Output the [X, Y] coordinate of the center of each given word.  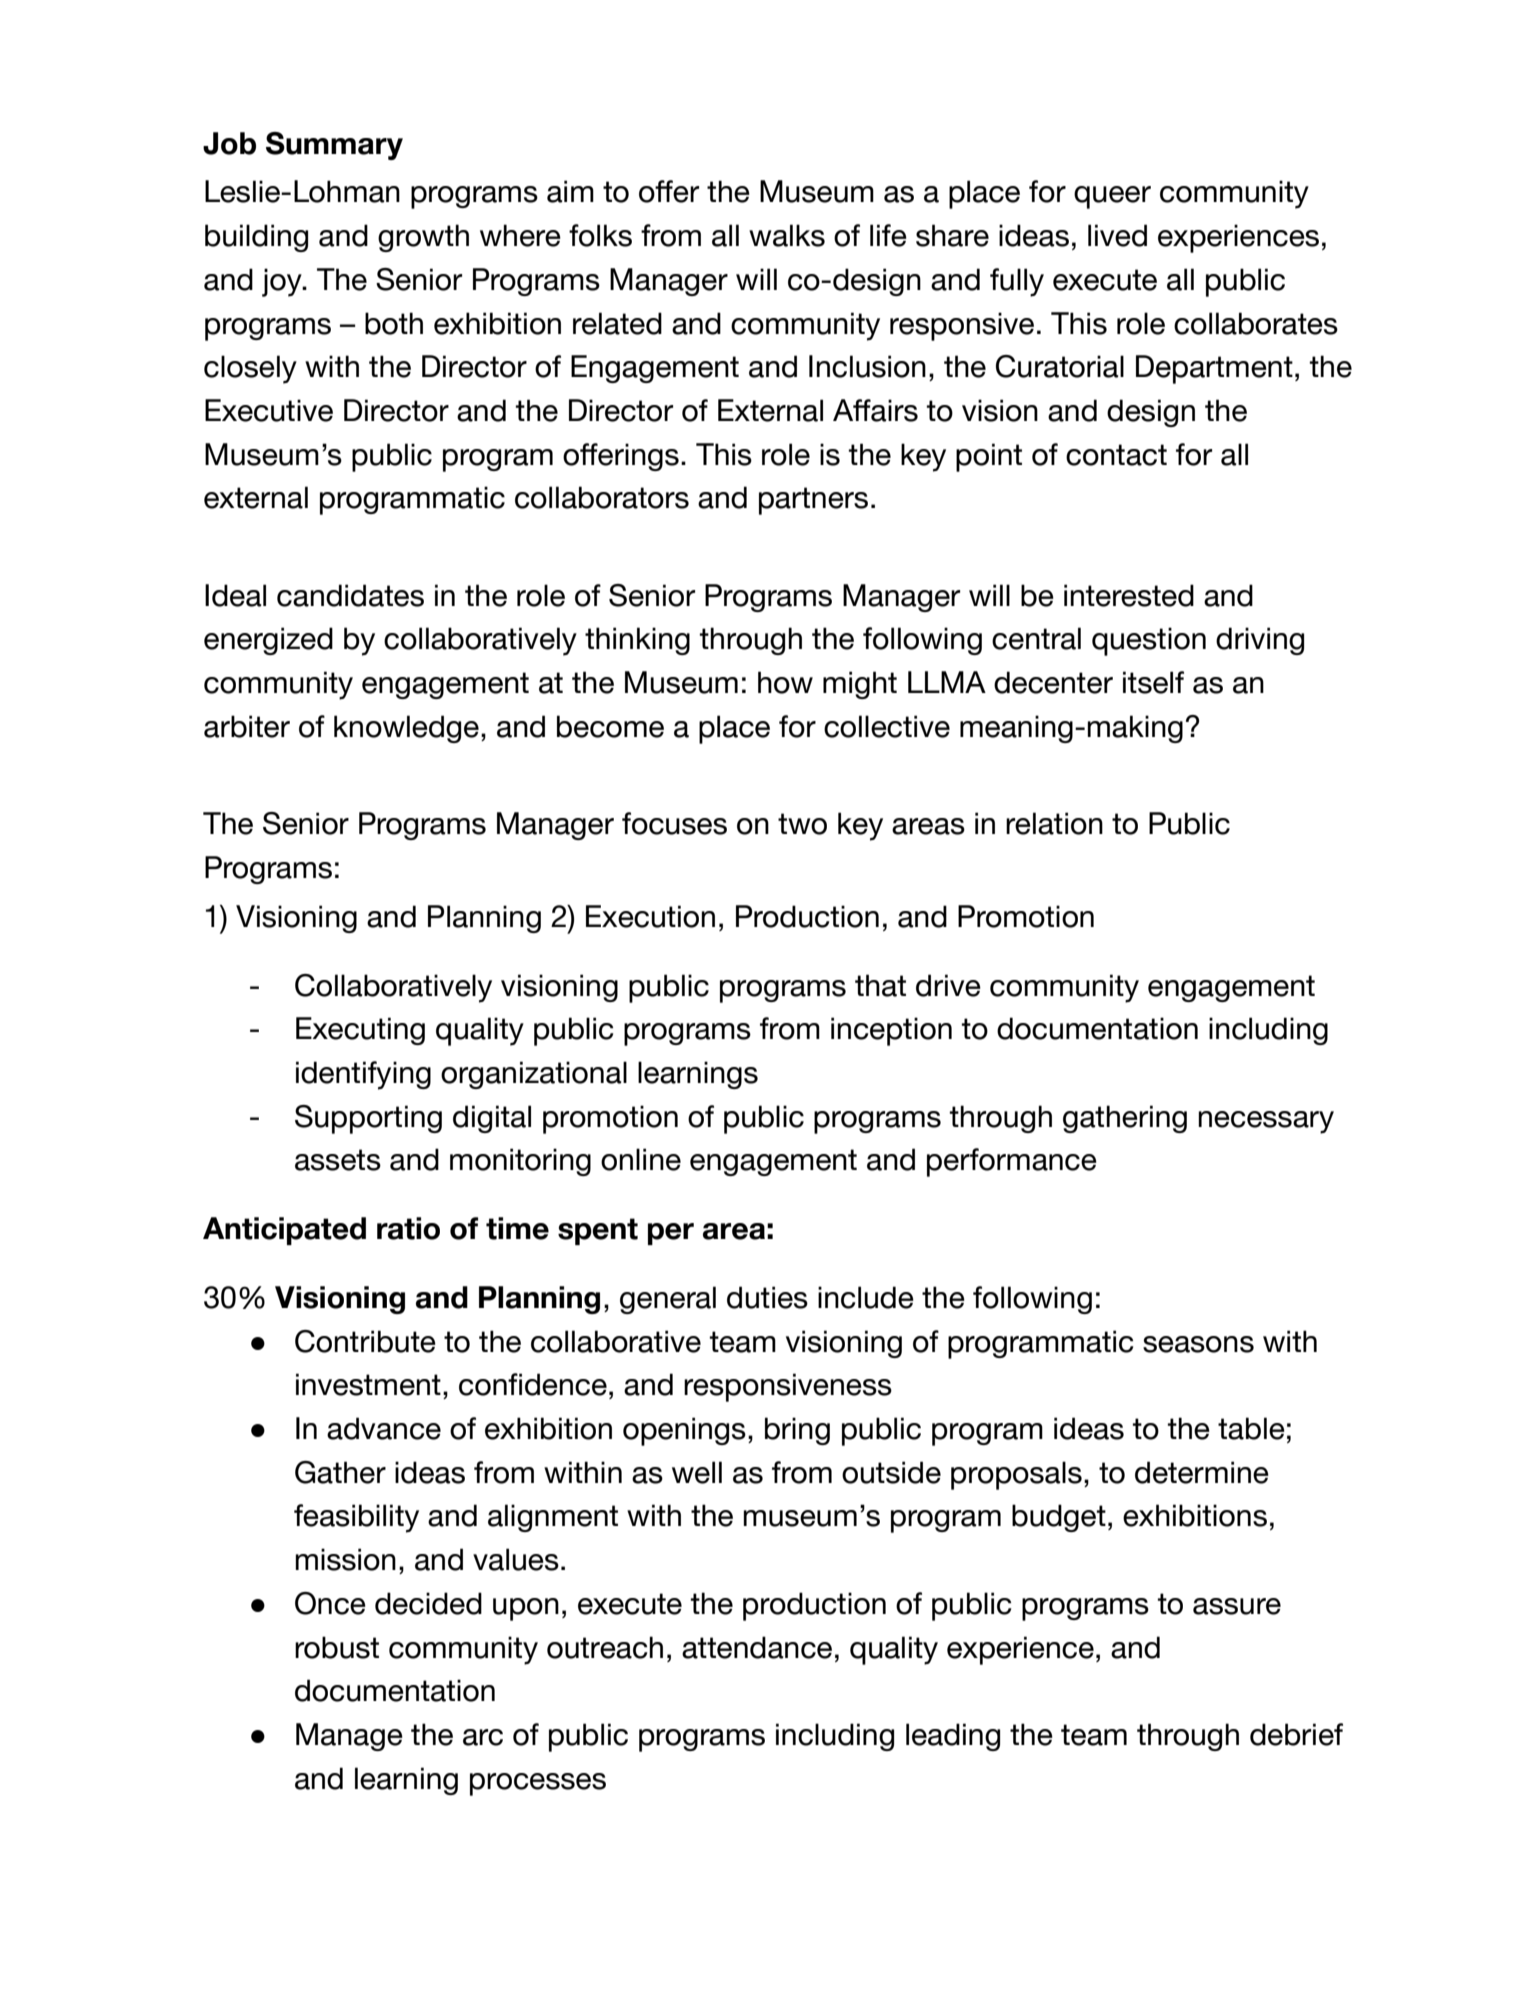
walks [787, 235]
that [880, 985]
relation [1054, 823]
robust [337, 1647]
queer [1112, 197]
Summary [334, 146]
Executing [360, 1031]
